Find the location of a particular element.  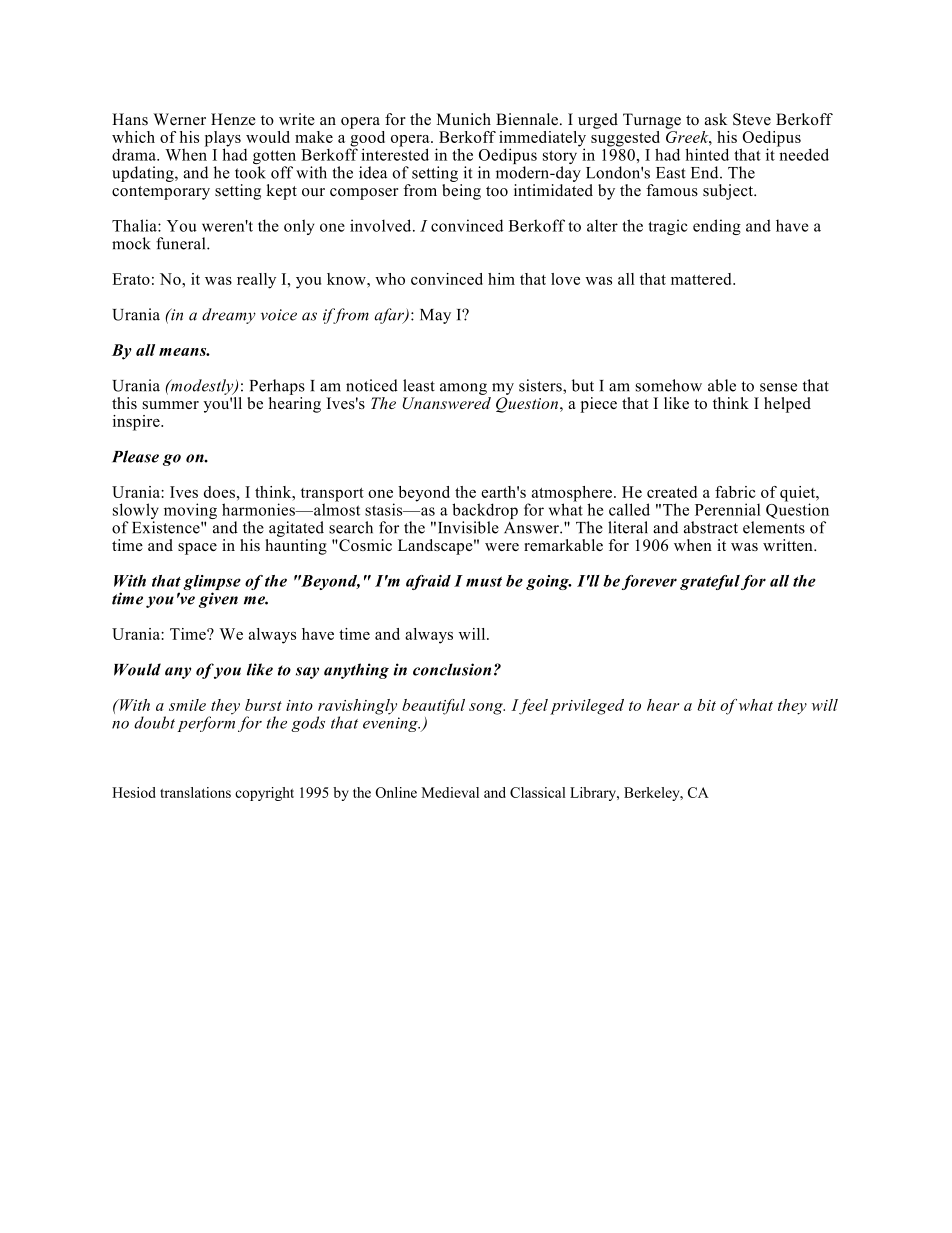

backdrop is located at coordinates (485, 512).
